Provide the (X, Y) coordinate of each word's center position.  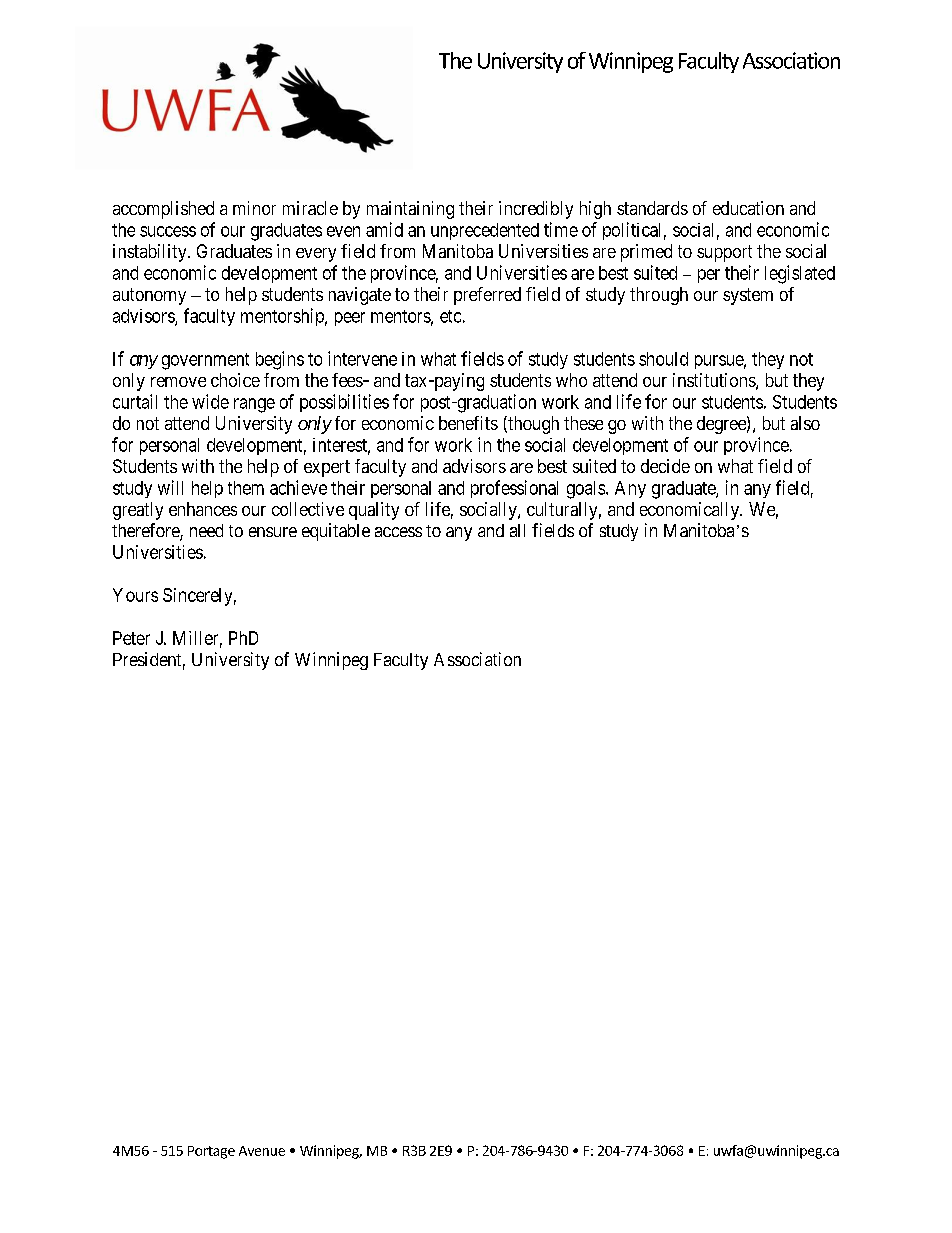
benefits (468, 423)
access (398, 532)
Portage (211, 1152)
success (168, 231)
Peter (131, 638)
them (246, 488)
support (724, 253)
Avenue (262, 1151)
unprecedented (485, 231)
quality (374, 511)
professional (514, 489)
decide (665, 466)
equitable (336, 532)
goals (587, 490)
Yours (135, 595)
